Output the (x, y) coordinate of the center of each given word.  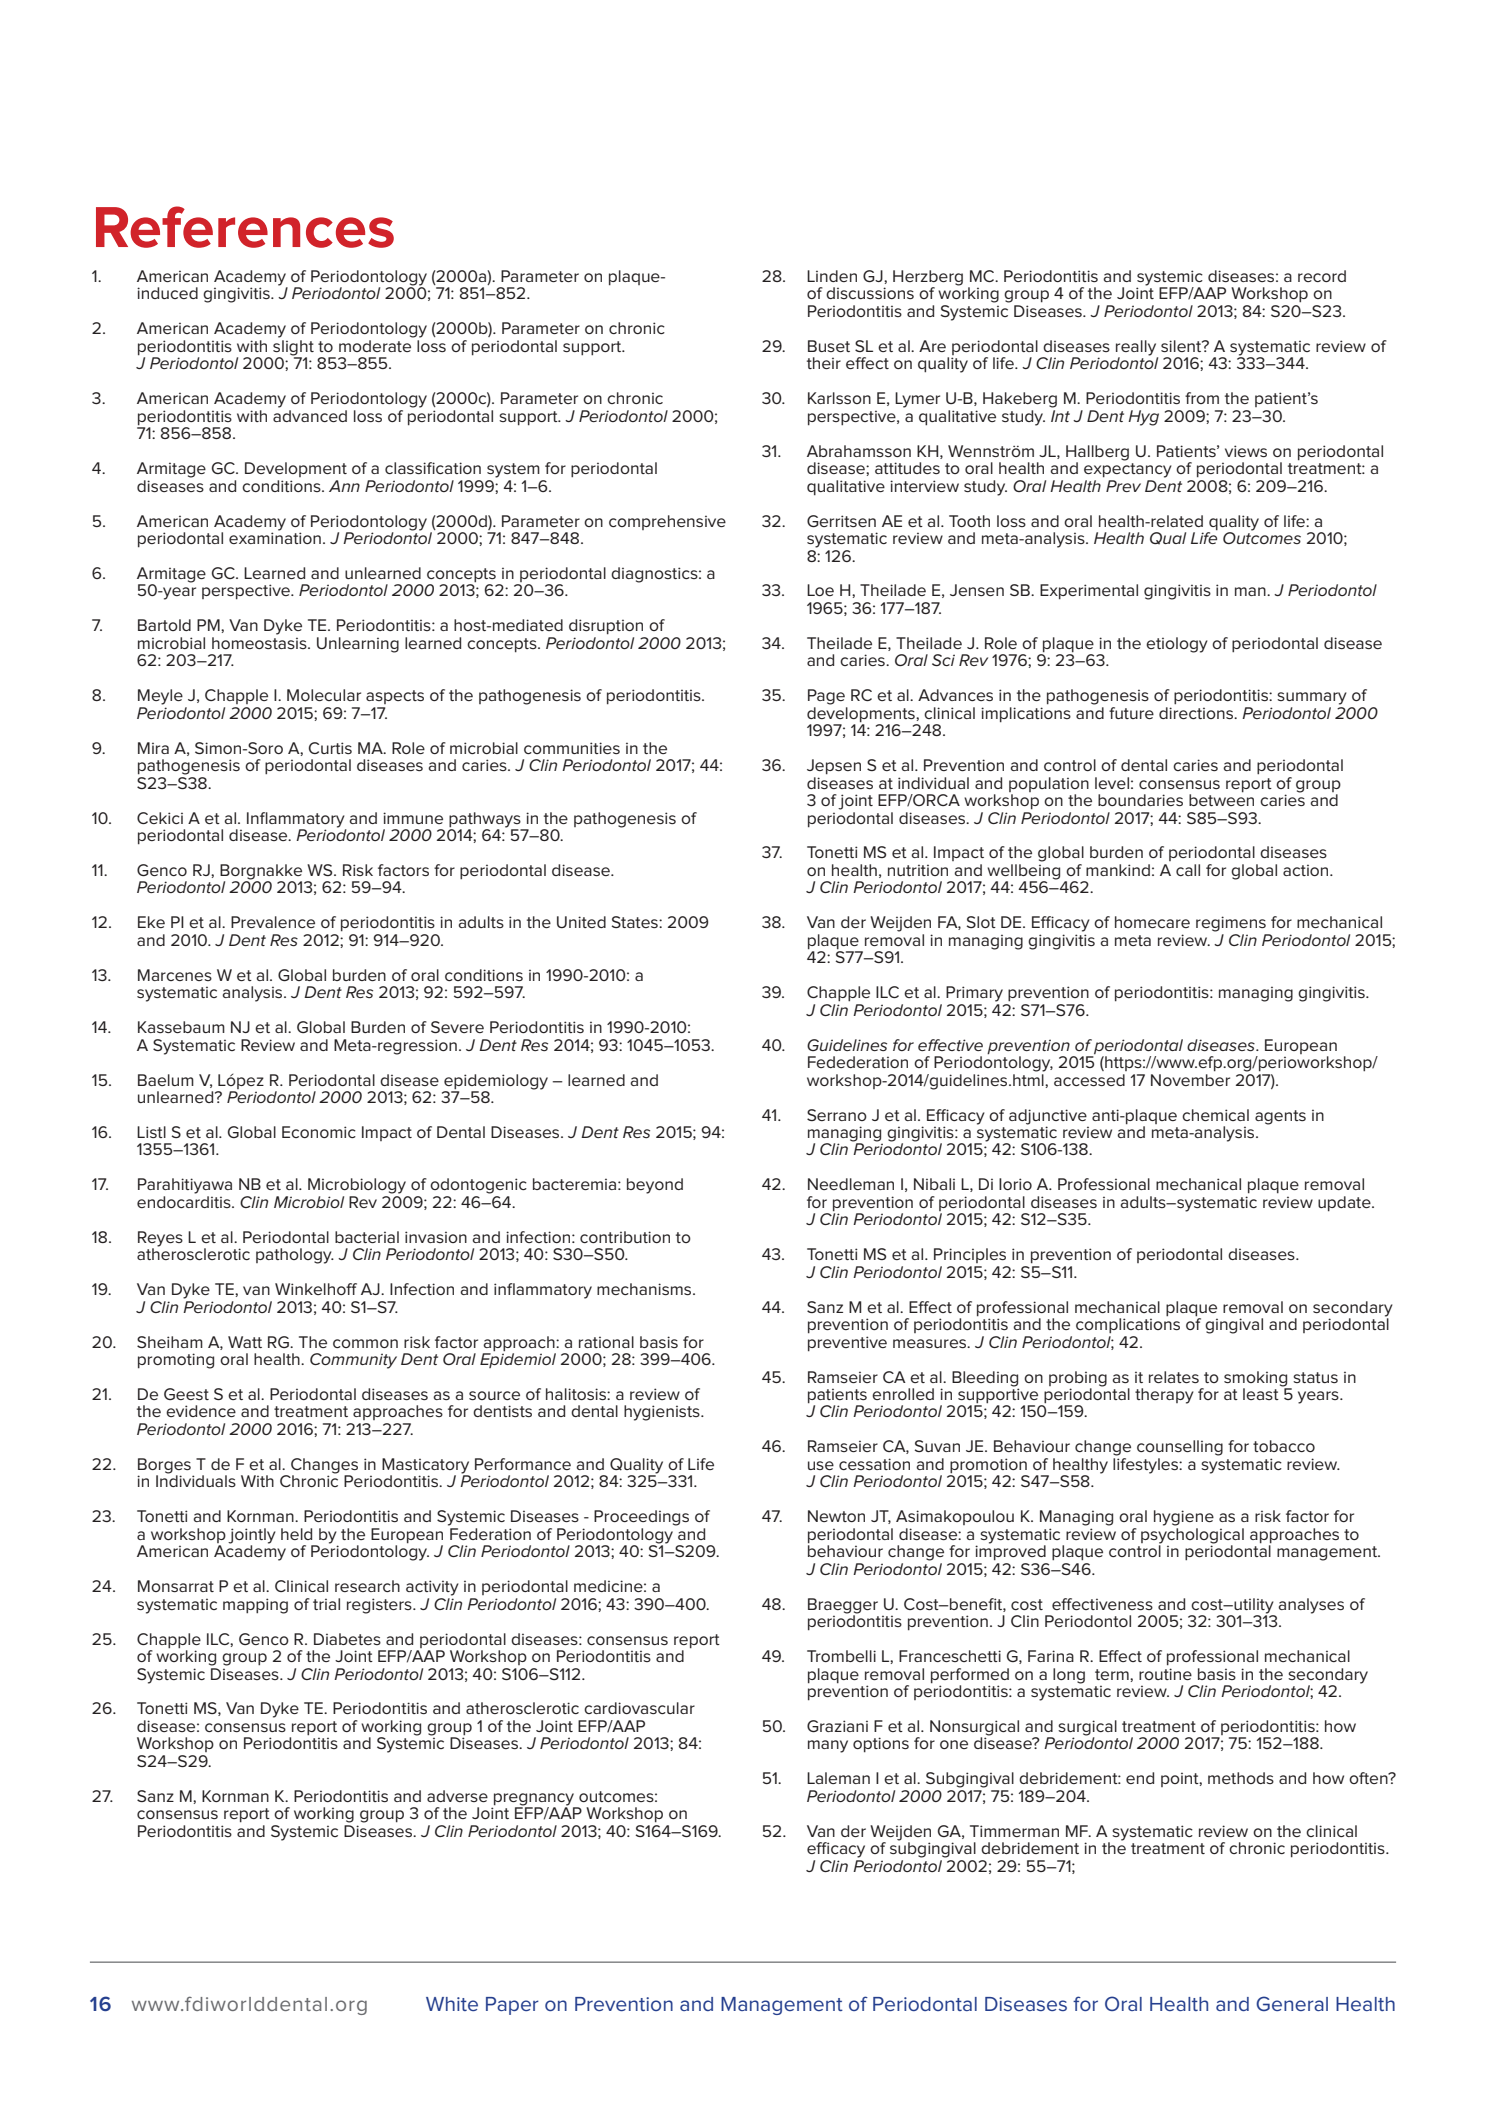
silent (1182, 346)
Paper (512, 2006)
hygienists (663, 1413)
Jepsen (834, 767)
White (452, 2004)
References (245, 227)
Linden (832, 276)
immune (413, 818)
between (1221, 799)
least (1261, 1394)
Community (353, 1361)
